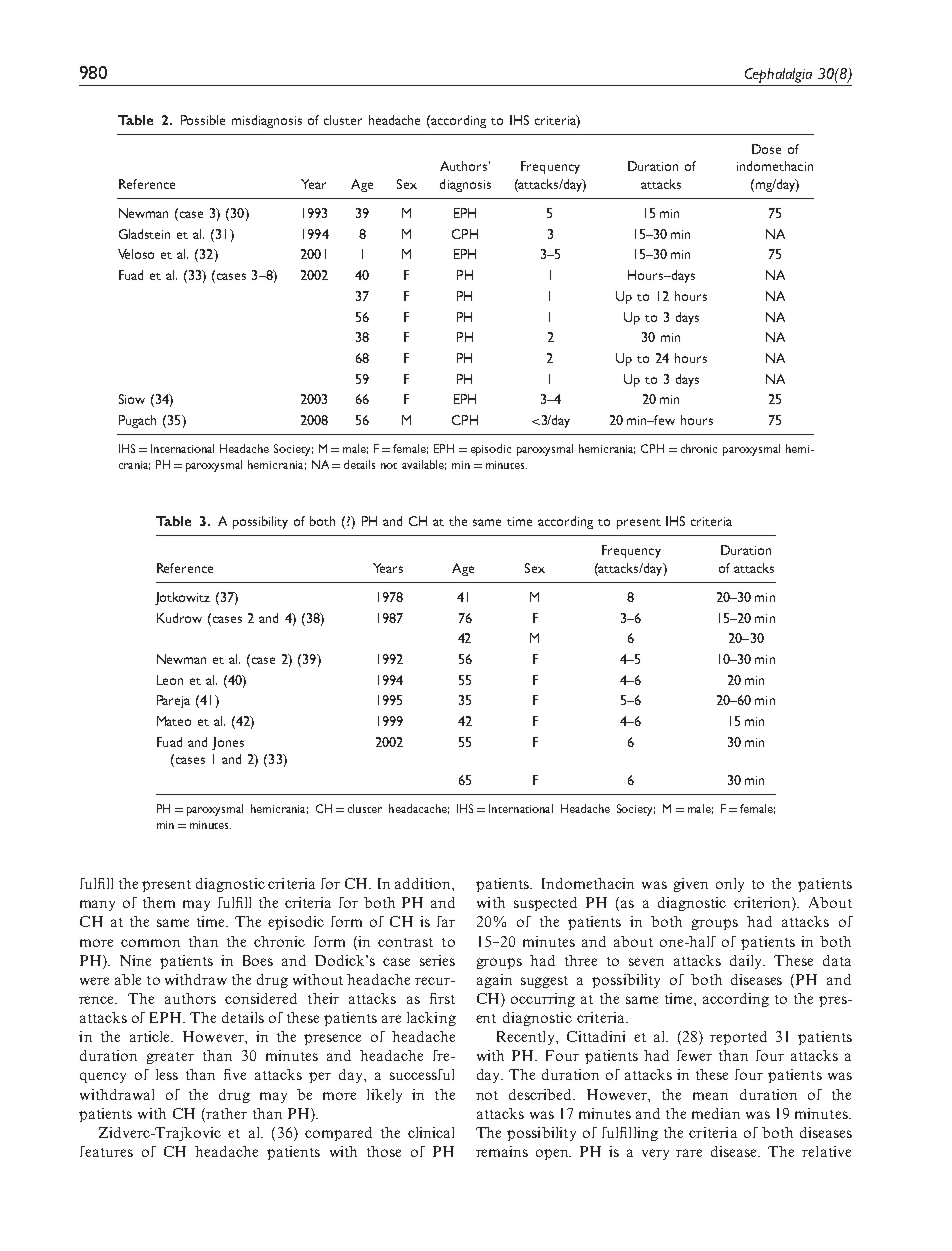 Image resolution: width=952 pixels, height=1251 pixels. Describe the element at coordinates (136, 254) in the screenshot. I see `Veloso` at that location.
